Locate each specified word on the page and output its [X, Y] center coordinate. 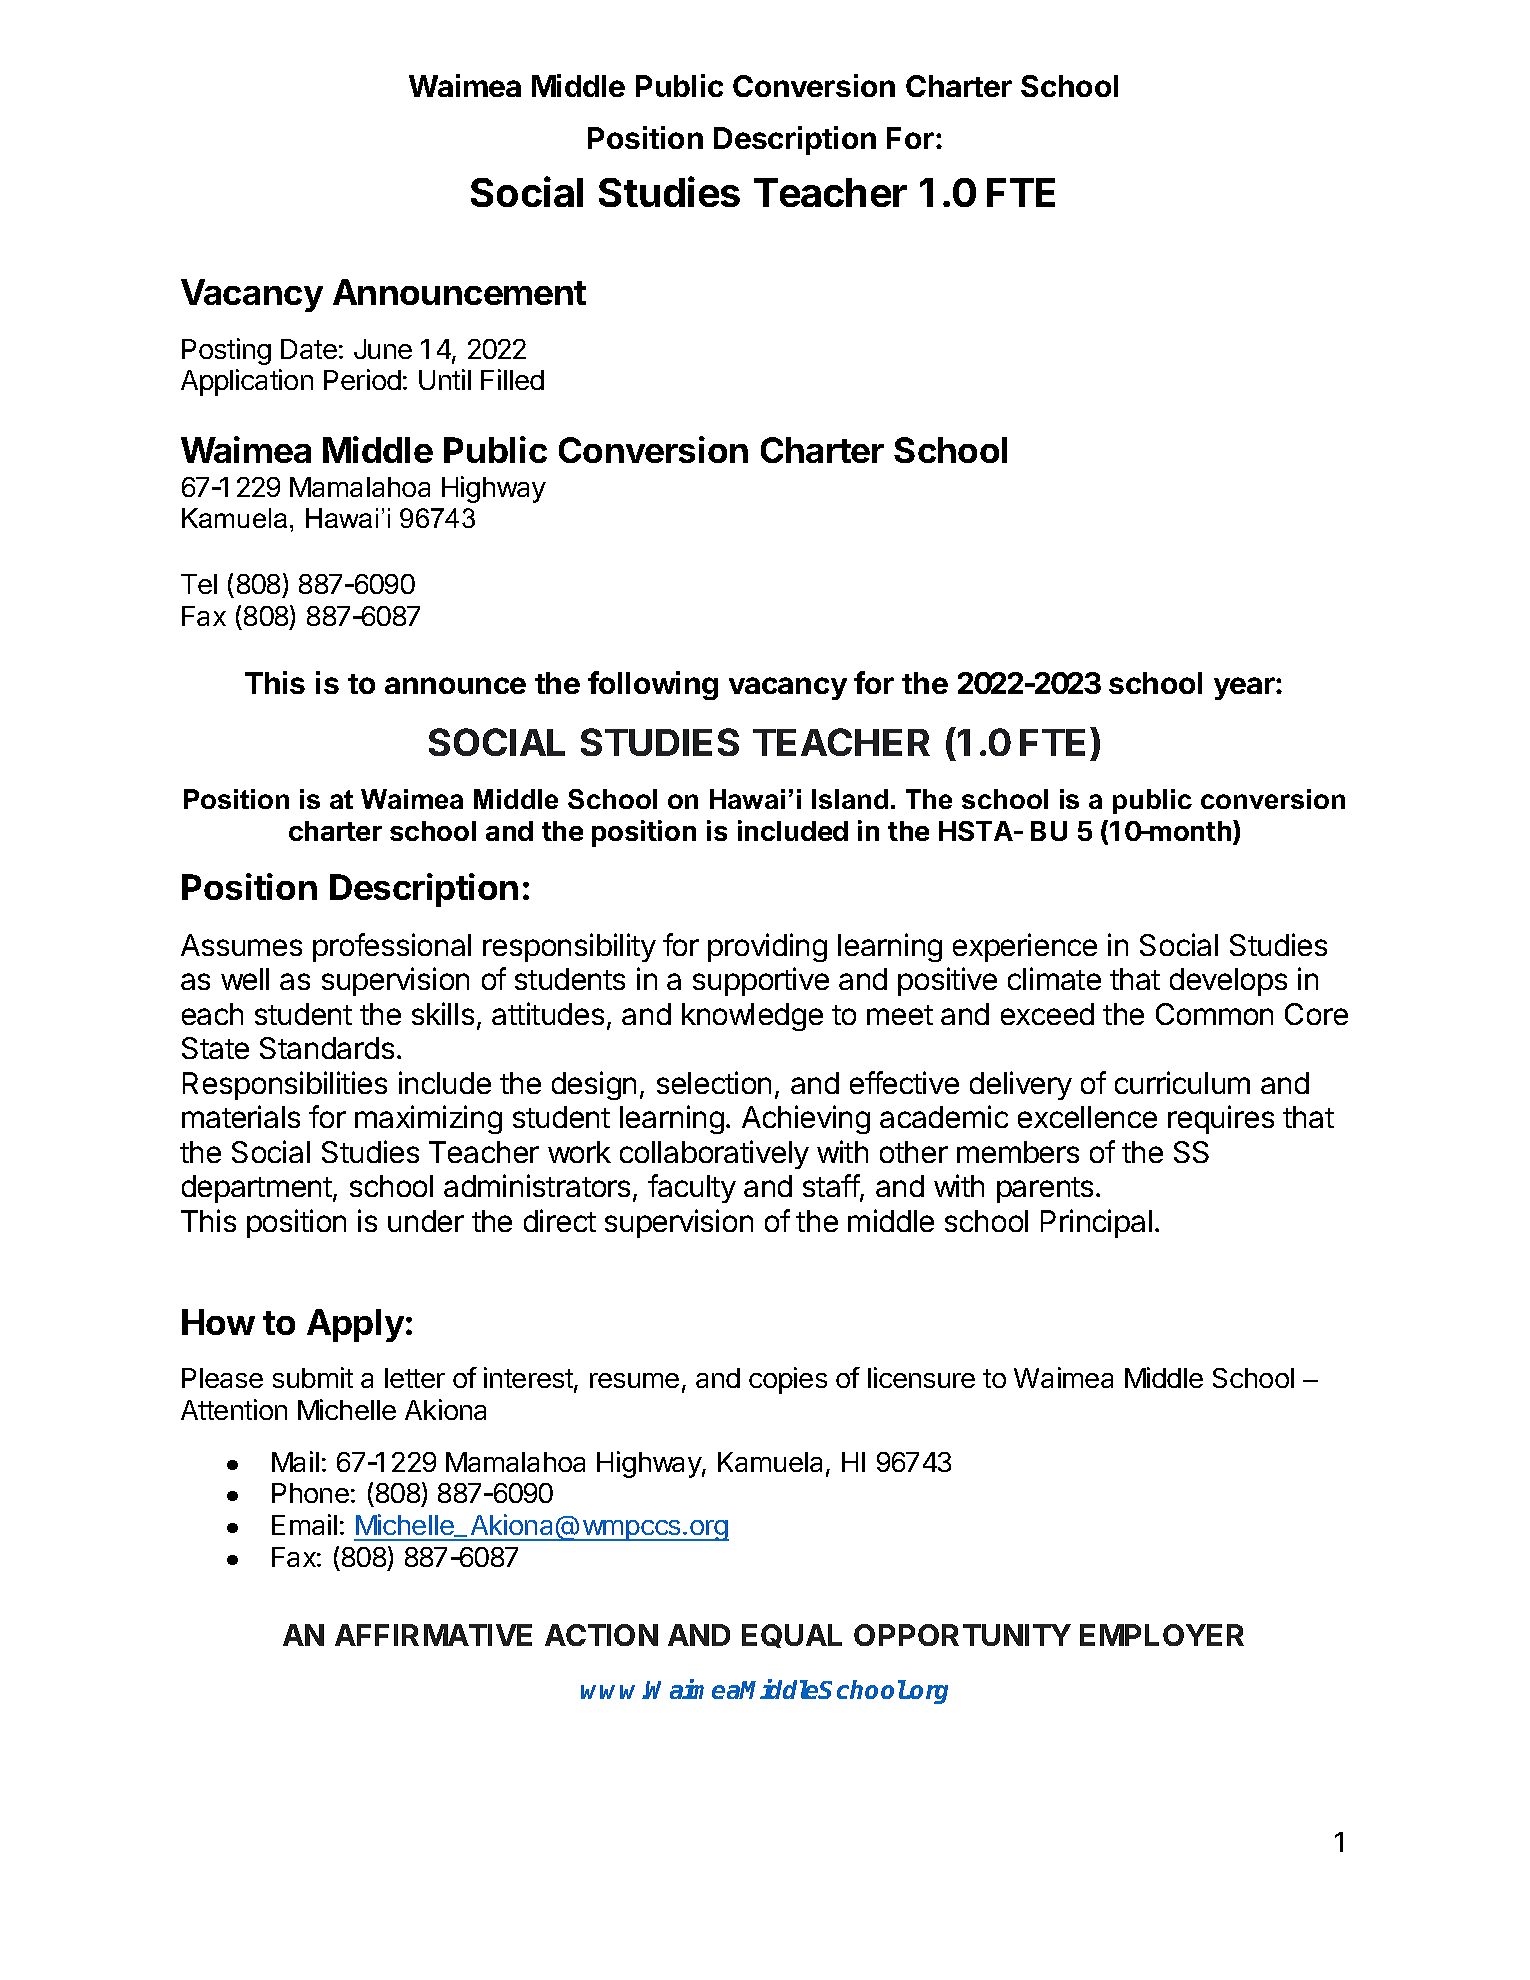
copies [788, 1380]
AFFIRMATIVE [433, 1635]
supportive [761, 981]
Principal [1096, 1223]
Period [362, 379]
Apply [355, 1325]
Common [1214, 1014]
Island [850, 799]
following [653, 685]
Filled [512, 379]
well [245, 979]
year [1245, 688]
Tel [199, 584]
